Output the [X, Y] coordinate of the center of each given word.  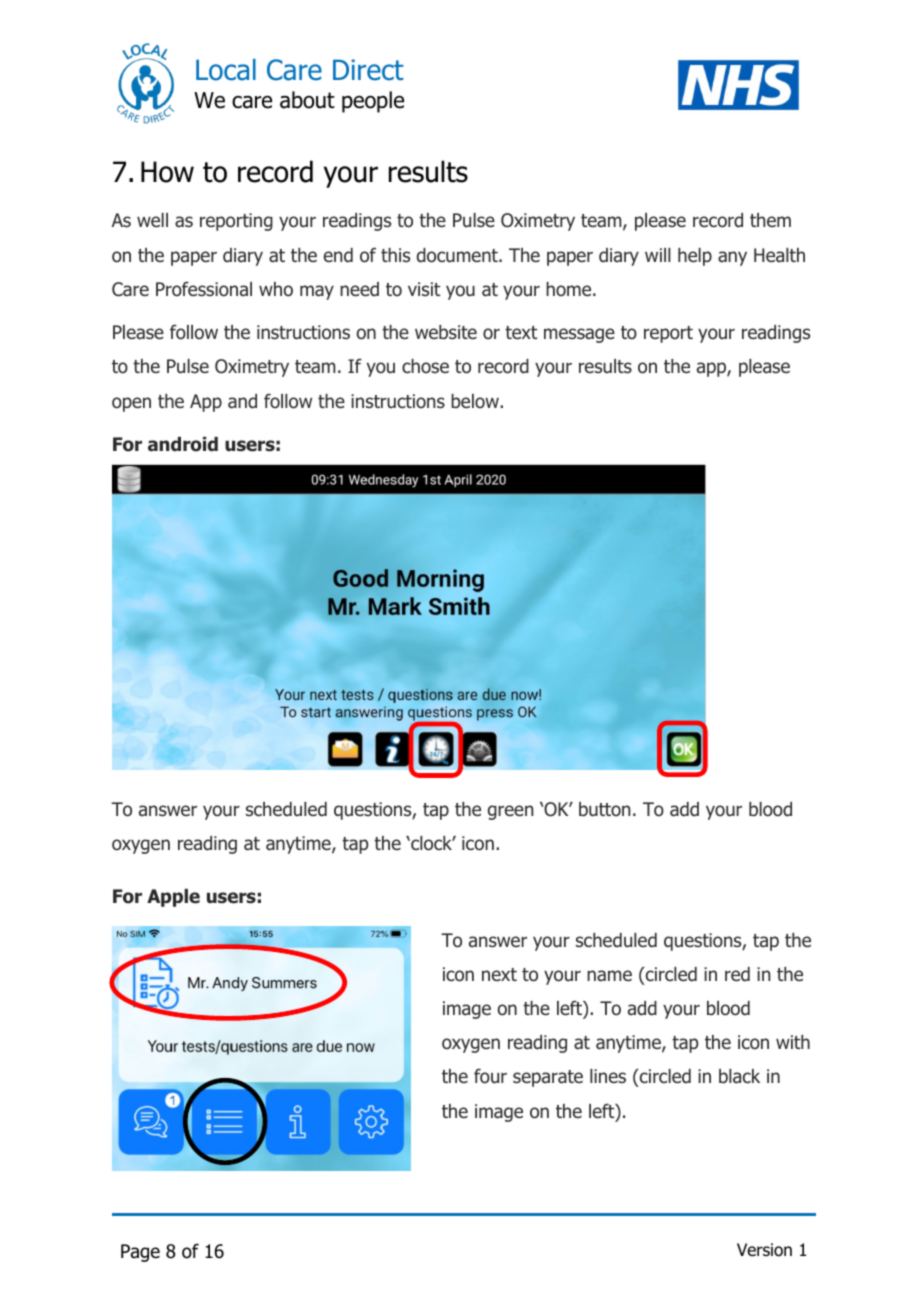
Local [226, 70]
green [510, 812]
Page [140, 1253]
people [373, 102]
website [446, 332]
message [579, 335]
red [737, 974]
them [770, 220]
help [695, 257]
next [499, 974]
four [490, 1076]
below [476, 401]
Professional [204, 289]
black [739, 1076]
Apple [173, 898]
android [183, 444]
